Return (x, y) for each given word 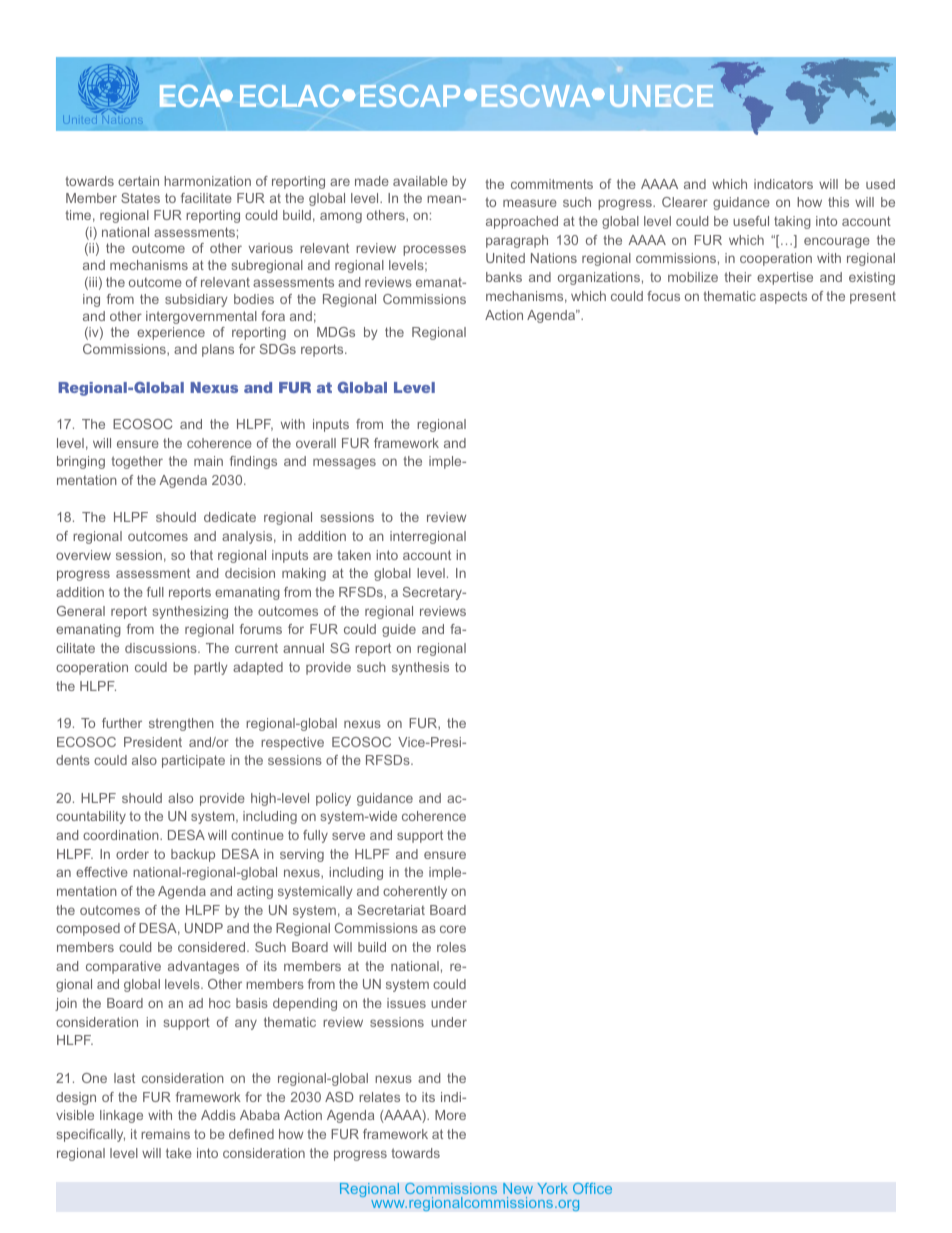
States (140, 198)
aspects (783, 297)
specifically (90, 1135)
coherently (415, 892)
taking (792, 222)
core (453, 929)
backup (193, 855)
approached (522, 222)
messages (344, 463)
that (201, 555)
